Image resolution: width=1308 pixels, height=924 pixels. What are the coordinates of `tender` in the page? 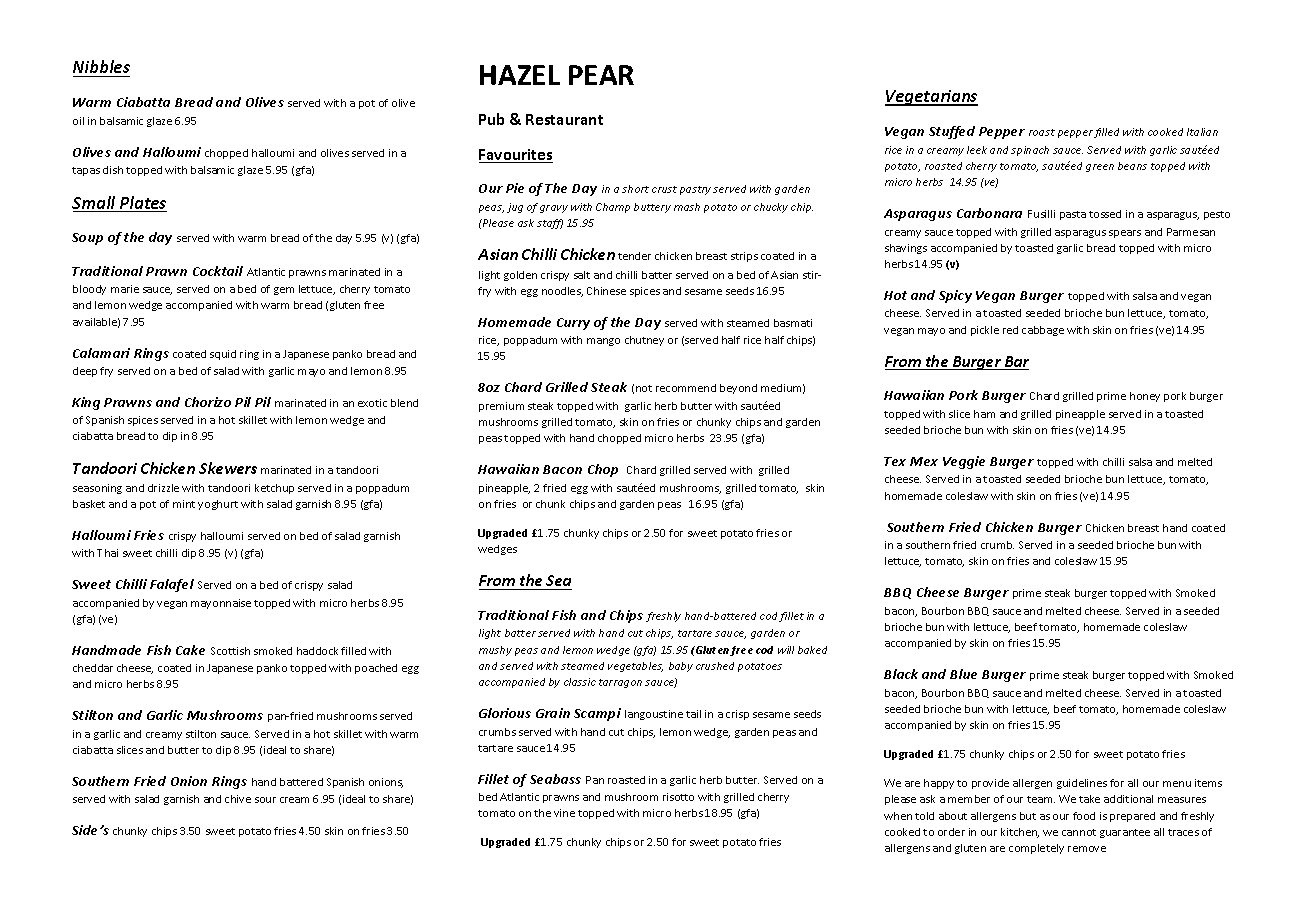 It's located at (634, 256).
